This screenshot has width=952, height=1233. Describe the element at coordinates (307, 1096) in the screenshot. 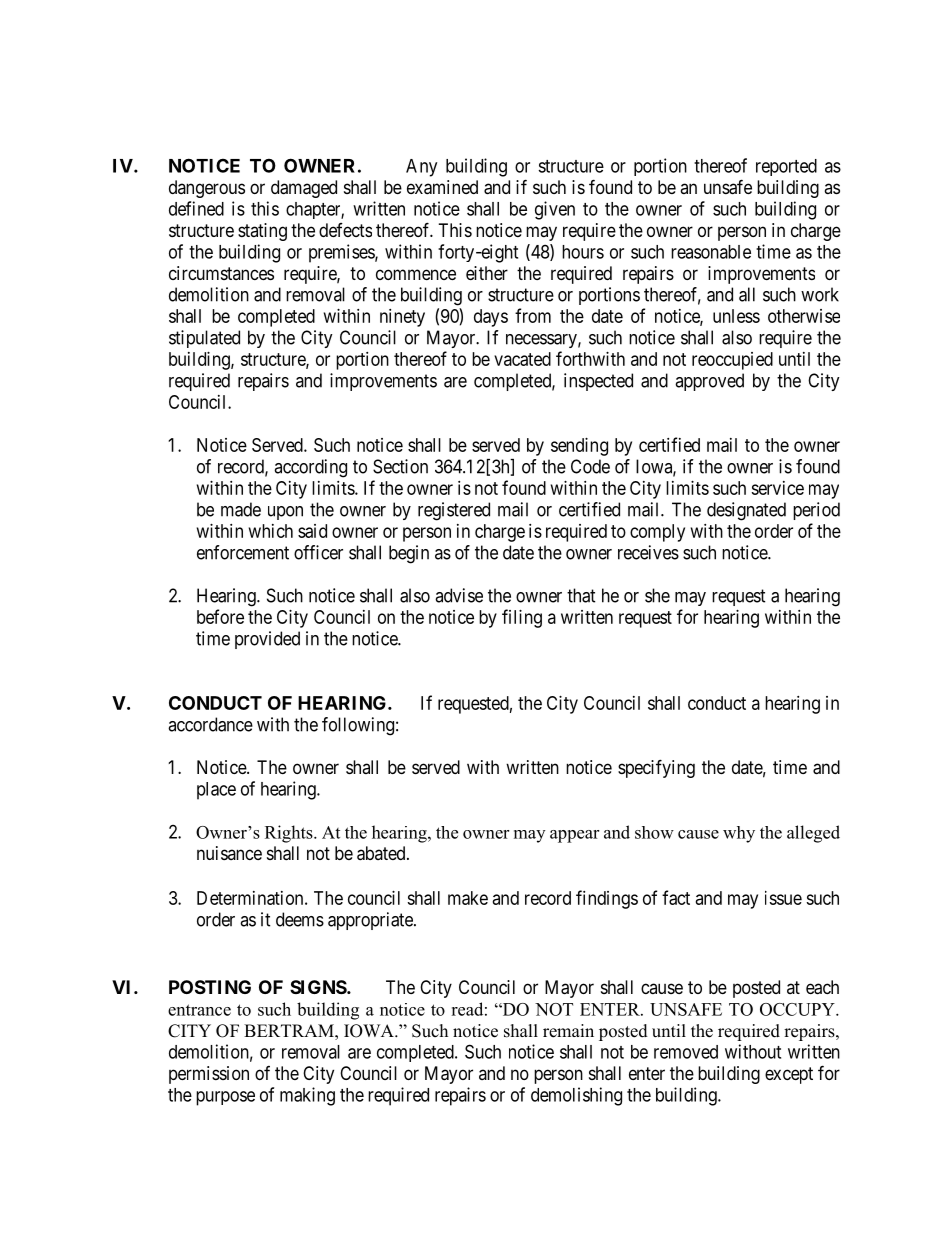

I see `making` at that location.
